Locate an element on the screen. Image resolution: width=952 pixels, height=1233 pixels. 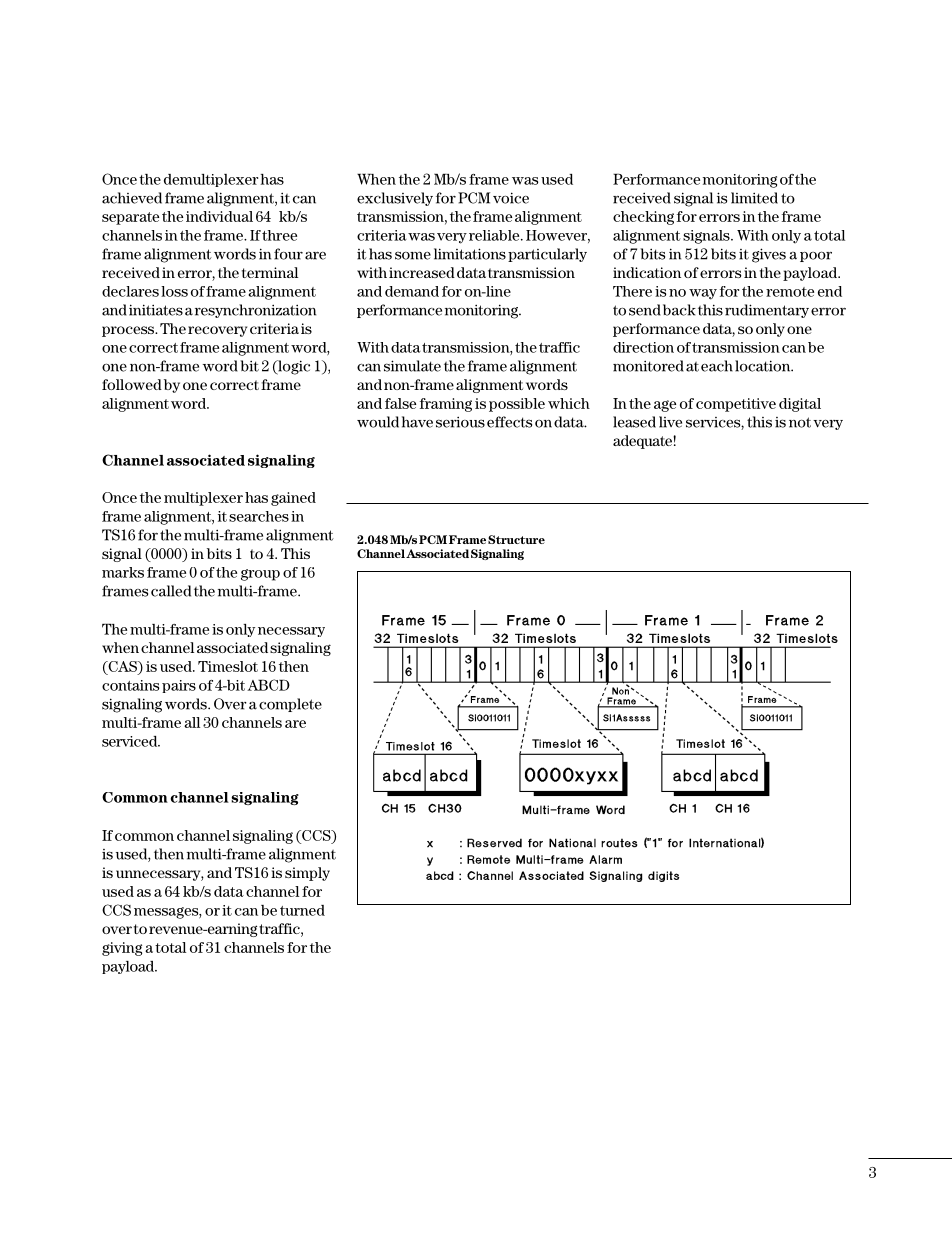
Structure is located at coordinates (516, 539).
